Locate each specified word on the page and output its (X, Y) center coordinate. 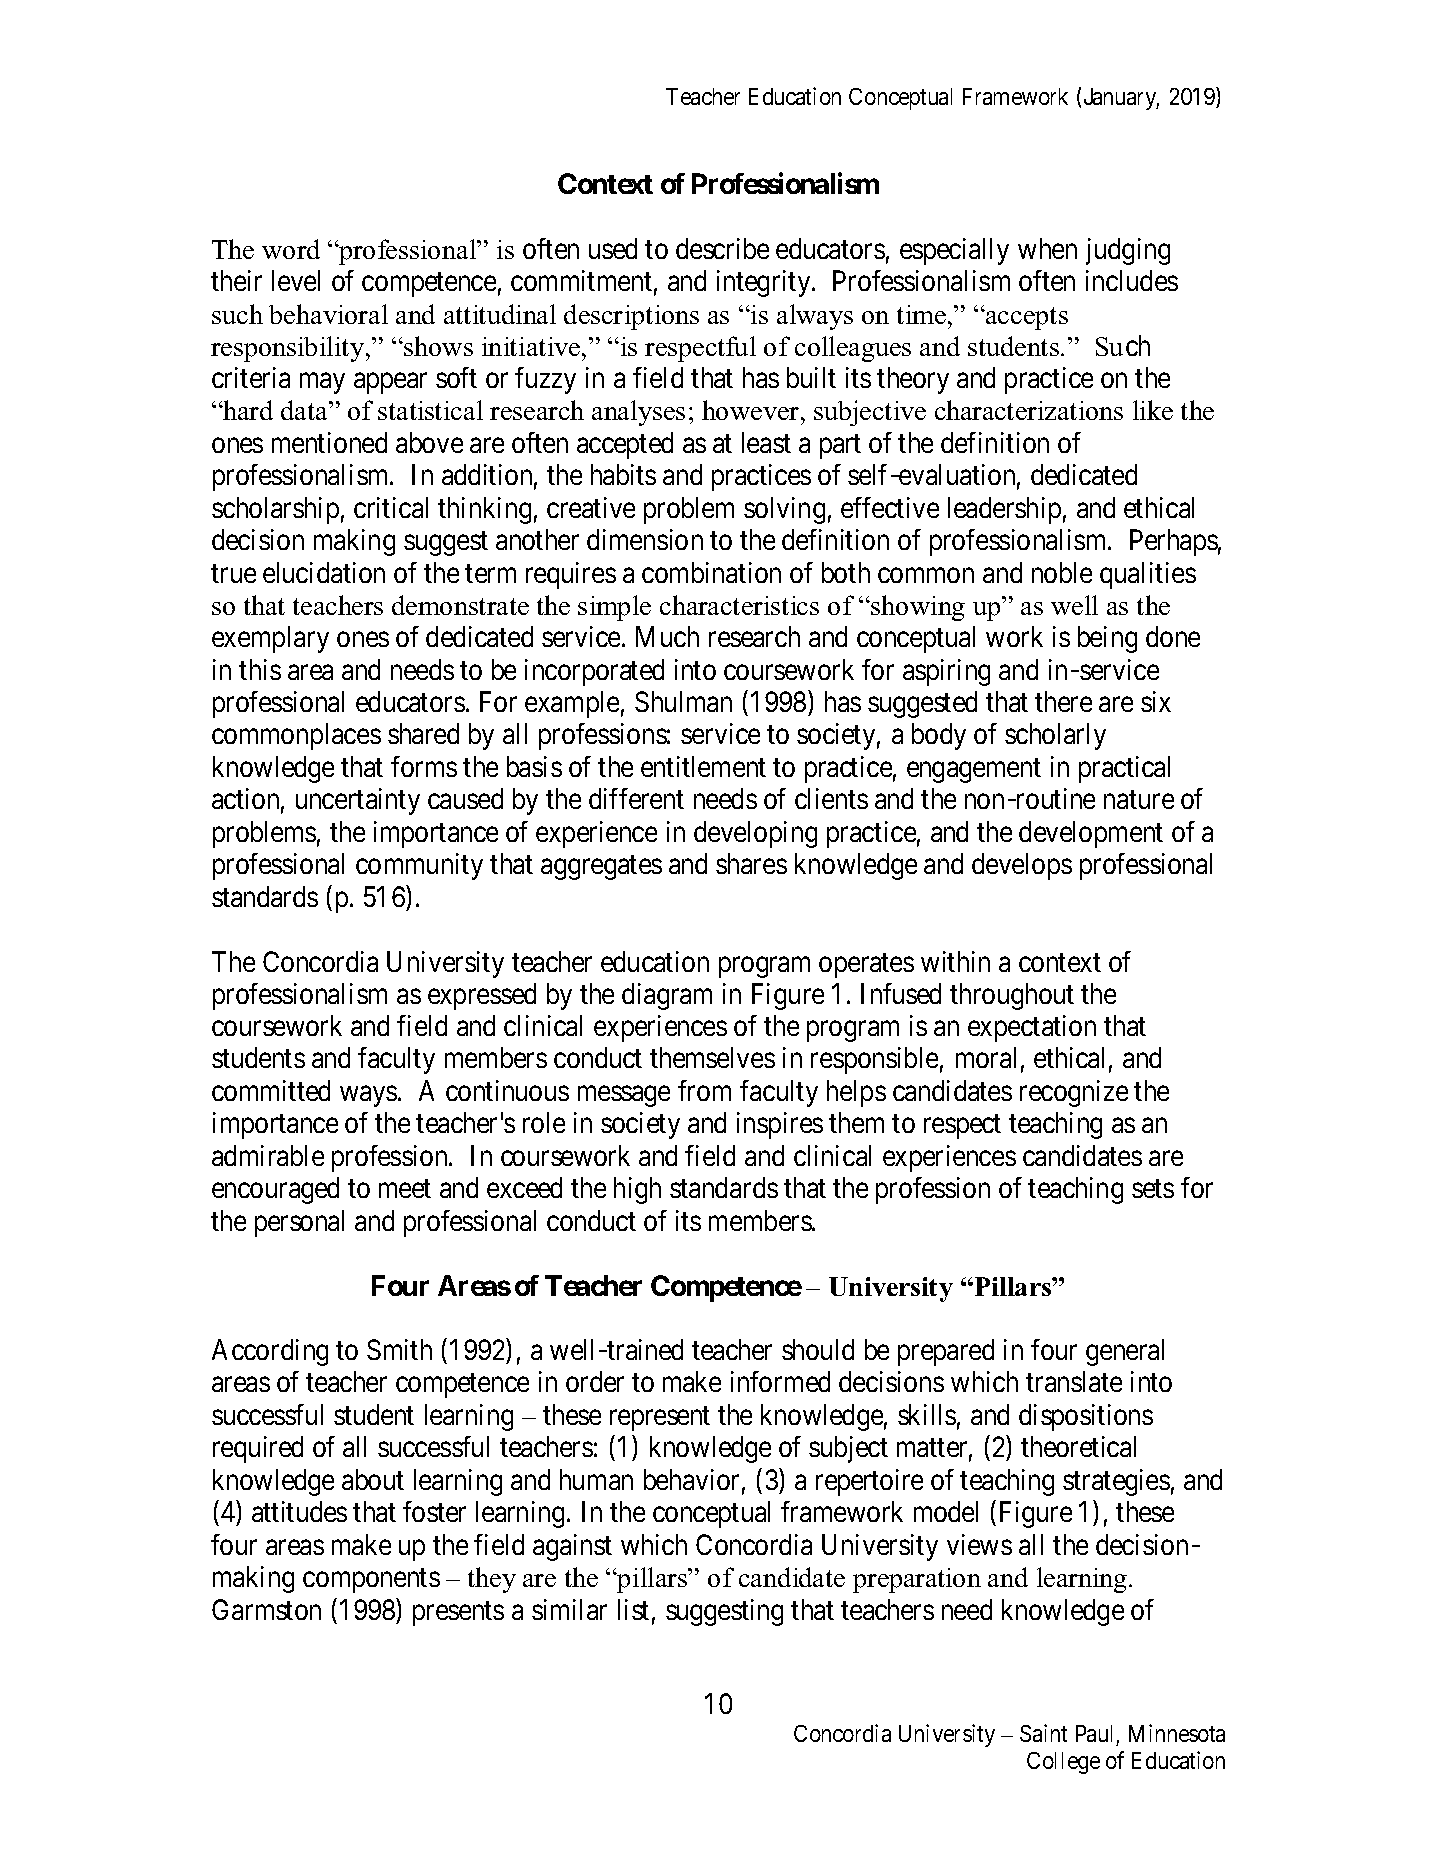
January (1121, 99)
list (633, 1609)
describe (722, 248)
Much (667, 636)
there (1063, 701)
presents (458, 1613)
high (637, 1190)
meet (405, 1189)
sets (1153, 1189)
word (291, 249)
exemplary (270, 639)
